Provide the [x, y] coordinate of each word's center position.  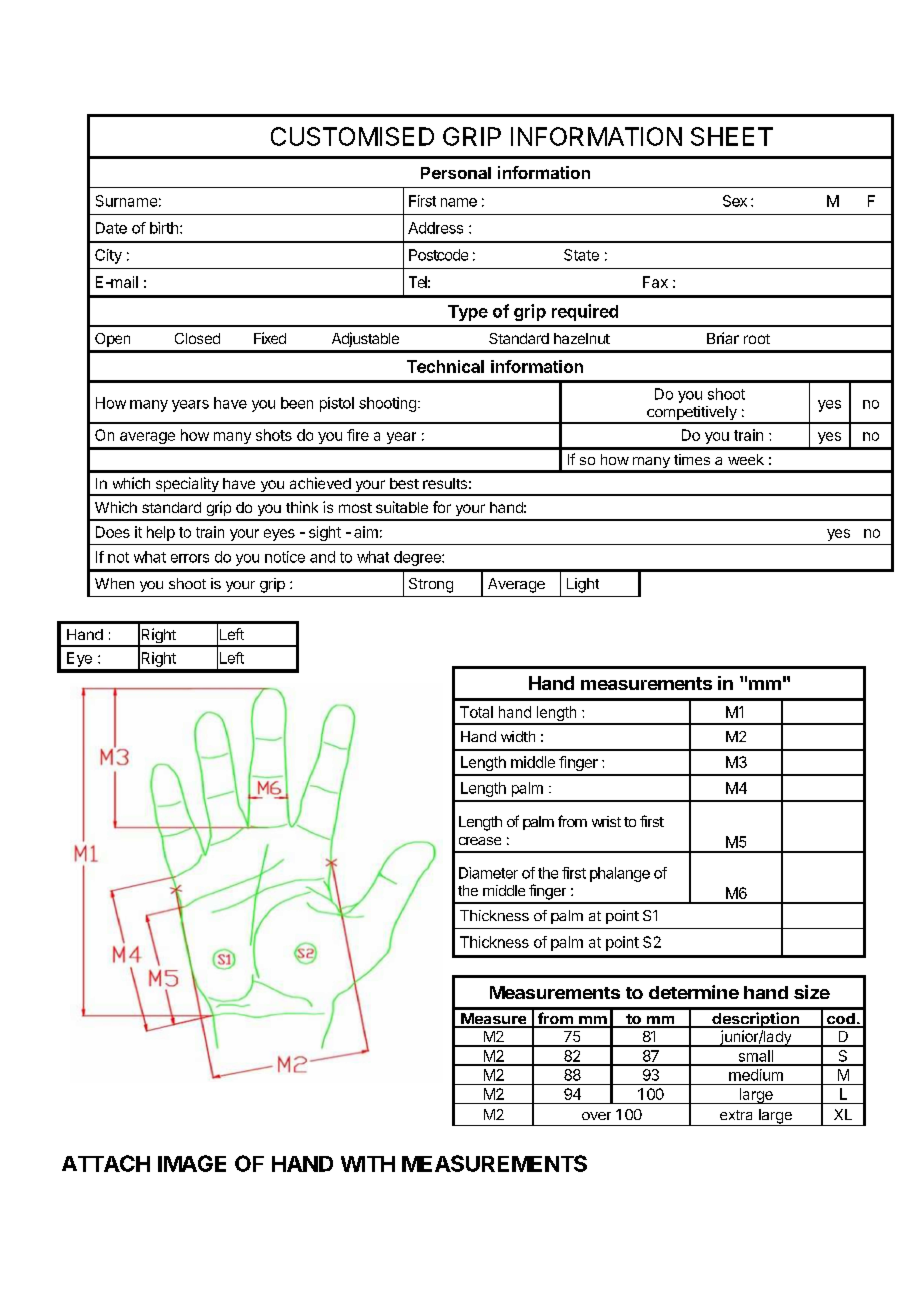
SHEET [732, 136]
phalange [620, 874]
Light [583, 585]
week [746, 459]
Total [476, 712]
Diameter [488, 873]
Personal [456, 173]
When [114, 583]
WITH [368, 1164]
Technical [445, 366]
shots [274, 435]
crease [480, 841]
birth [164, 228]
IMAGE [192, 1163]
